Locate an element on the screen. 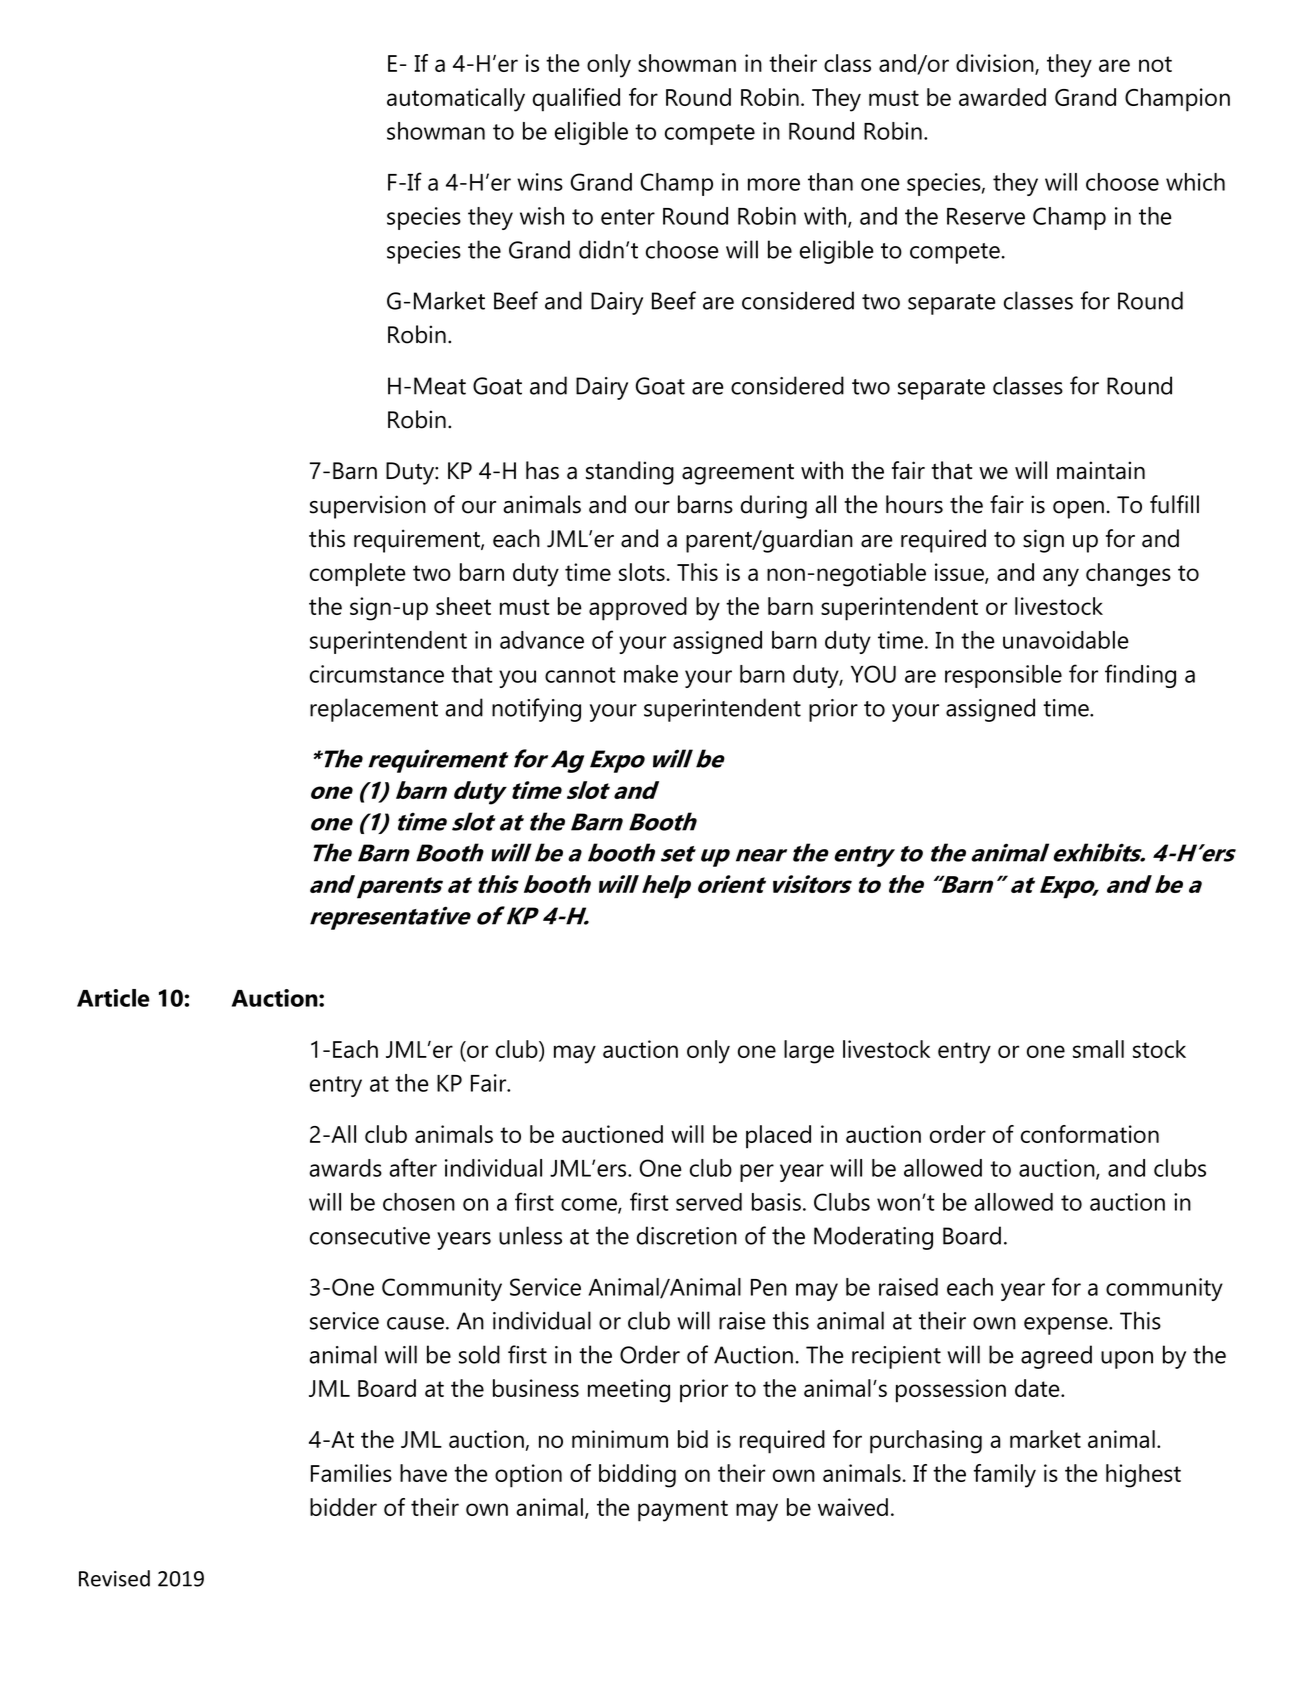  bidder is located at coordinates (343, 1507).
